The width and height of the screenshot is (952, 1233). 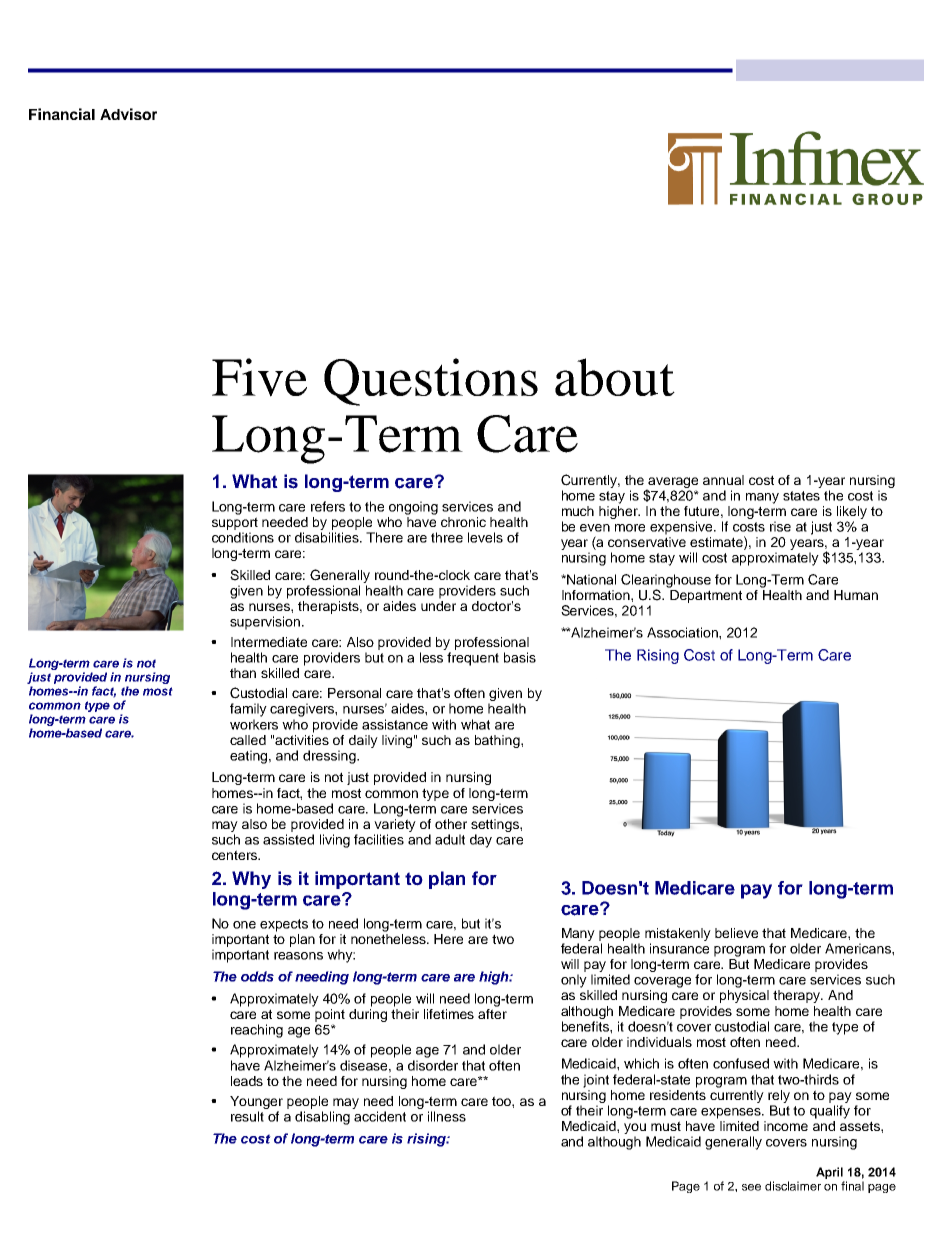 What do you see at coordinates (447, 1116) in the screenshot?
I see `illness` at bounding box center [447, 1116].
